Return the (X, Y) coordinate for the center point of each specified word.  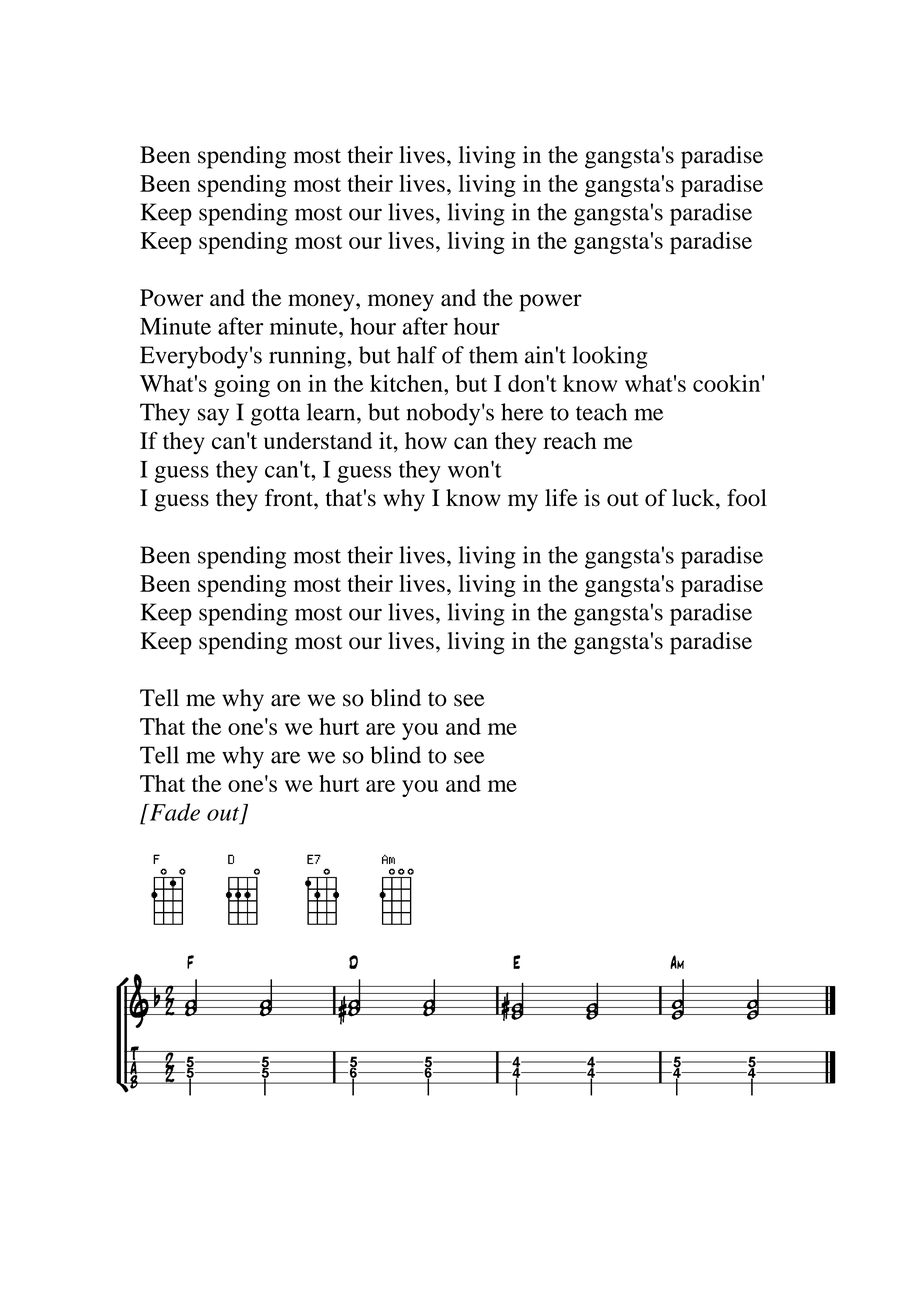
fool (747, 498)
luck (694, 497)
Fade (173, 812)
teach (601, 412)
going (242, 385)
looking (609, 357)
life (561, 497)
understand (318, 441)
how (426, 441)
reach (569, 440)
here (522, 412)
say (213, 417)
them (493, 355)
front (290, 498)
